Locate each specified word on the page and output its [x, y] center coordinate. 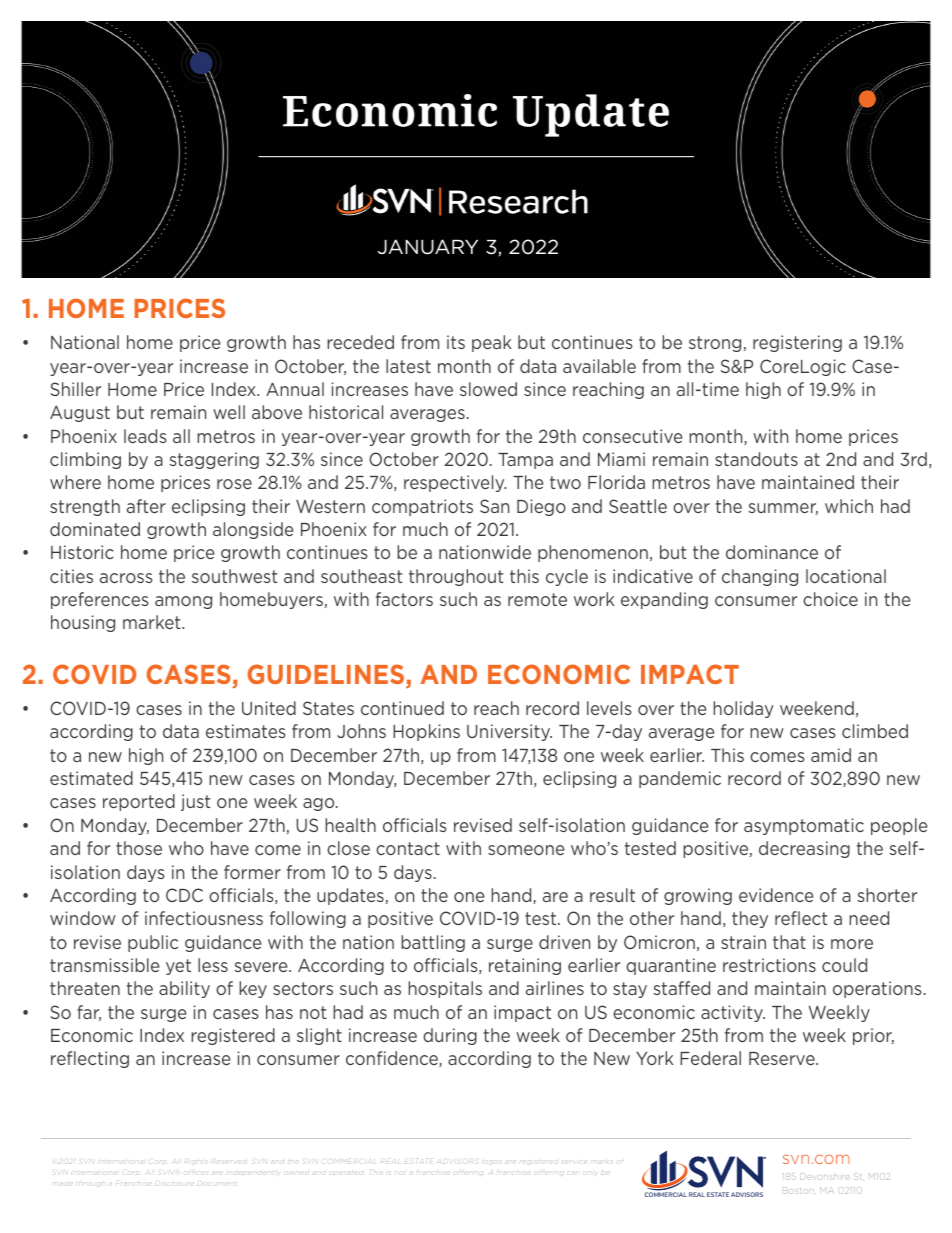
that [789, 942]
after [146, 506]
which [849, 506]
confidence [393, 1059]
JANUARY [428, 247]
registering [797, 343]
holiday [743, 709]
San [494, 506]
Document [216, 1184]
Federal [710, 1058]
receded [360, 342]
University [509, 732]
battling [433, 943]
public [153, 943]
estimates [245, 731]
